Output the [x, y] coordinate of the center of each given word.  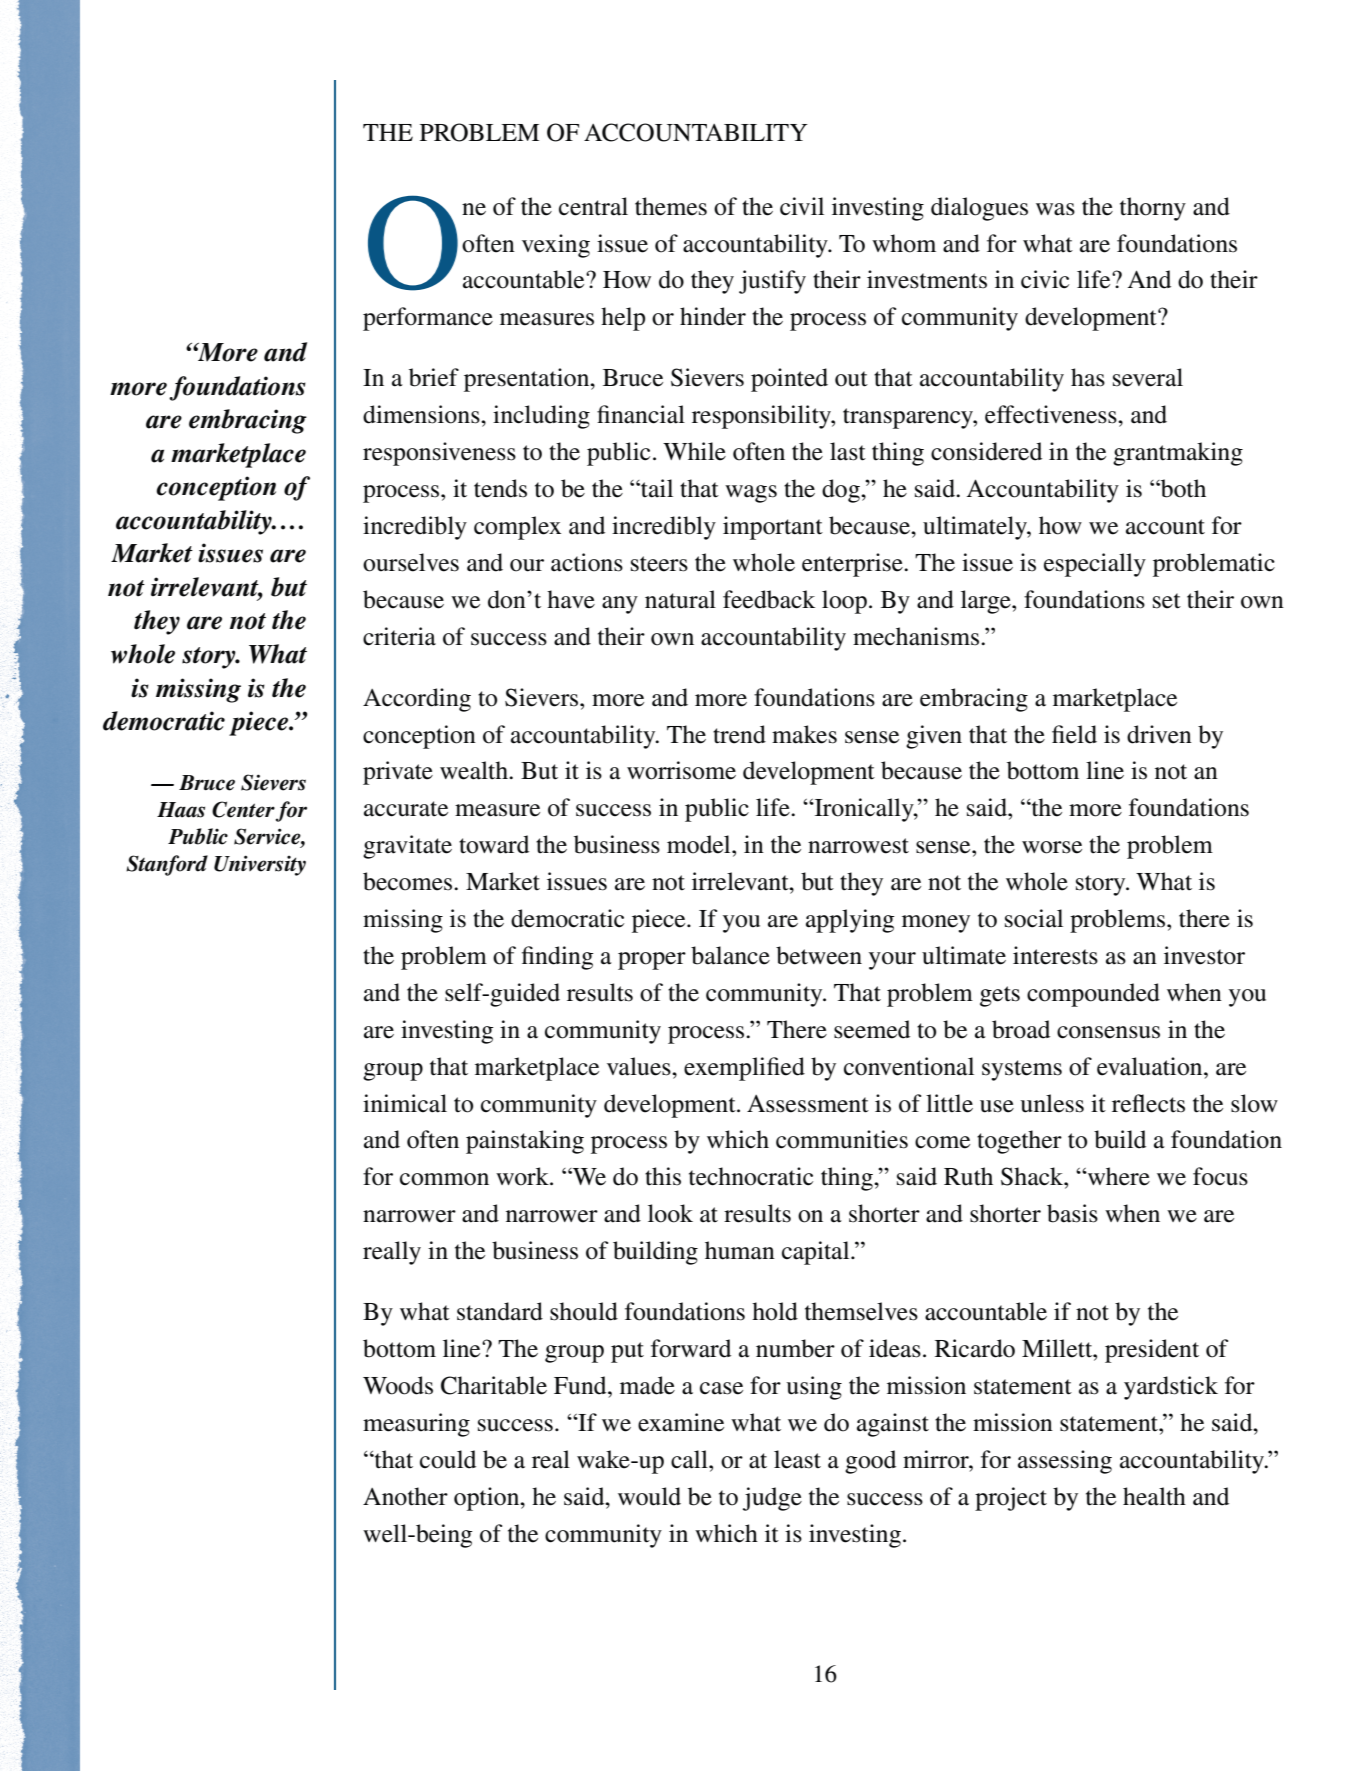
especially [1095, 565]
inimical [405, 1103]
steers [659, 564]
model [700, 844]
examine [681, 1422]
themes [671, 206]
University [260, 865]
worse [1052, 847]
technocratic [751, 1176]
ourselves [411, 562]
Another [405, 1496]
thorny [1153, 209]
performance [428, 319]
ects [1164, 1105]
